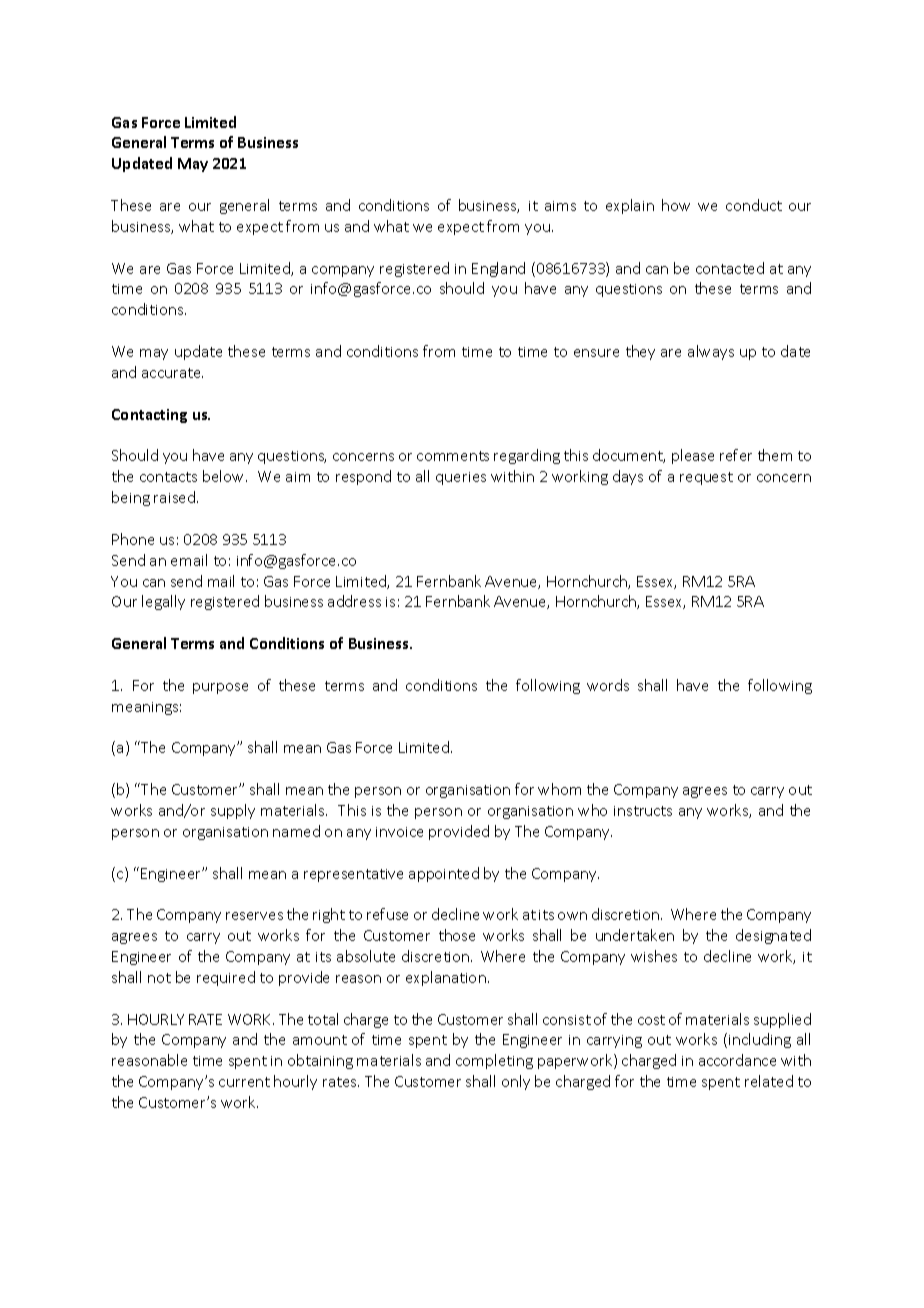 This document has height=1308, width=924. Describe the element at coordinates (676, 205) in the document. I see `how` at that location.
